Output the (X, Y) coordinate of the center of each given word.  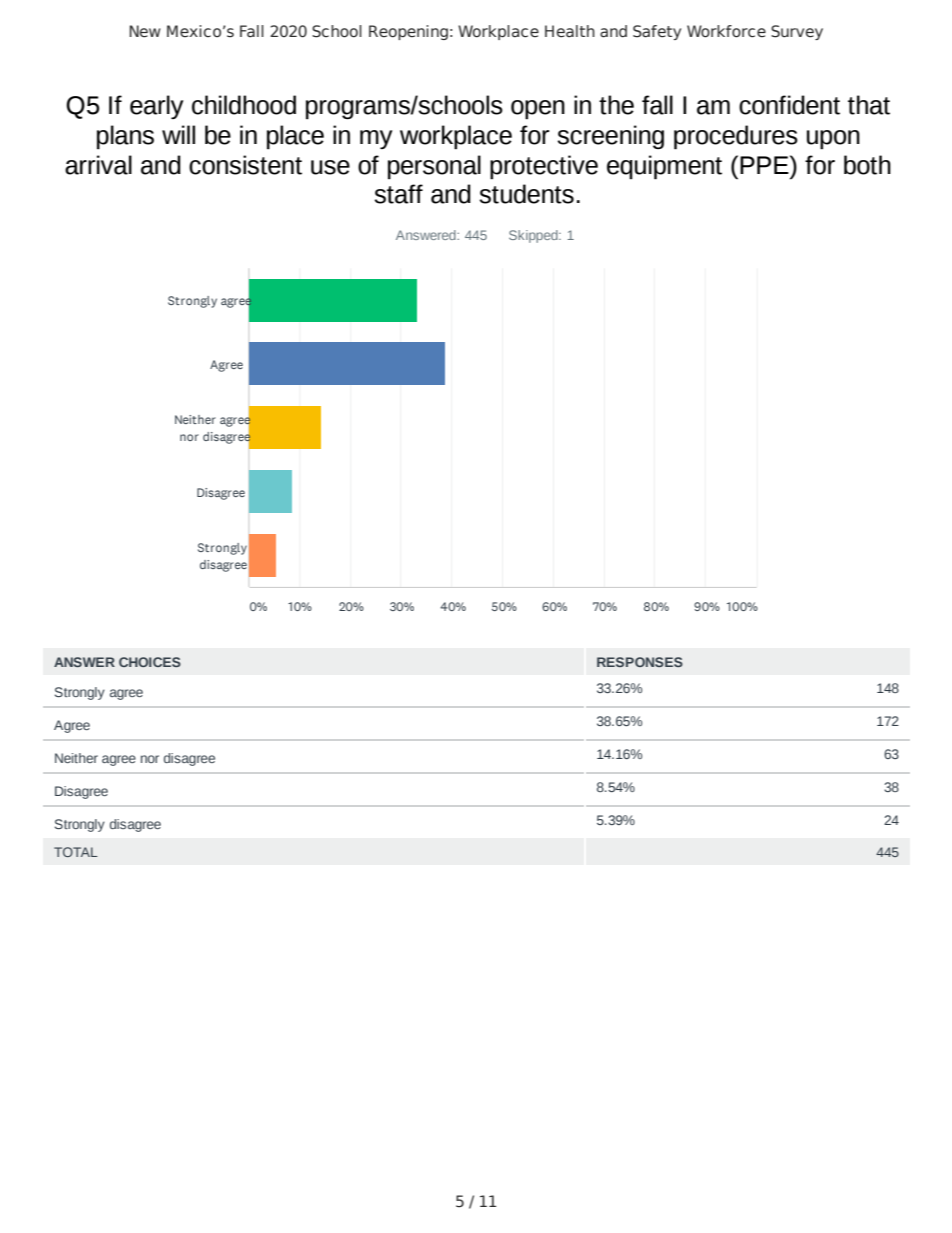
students (526, 194)
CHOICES (150, 662)
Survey (797, 32)
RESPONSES (640, 662)
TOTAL (76, 852)
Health (570, 31)
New (145, 31)
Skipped (534, 236)
